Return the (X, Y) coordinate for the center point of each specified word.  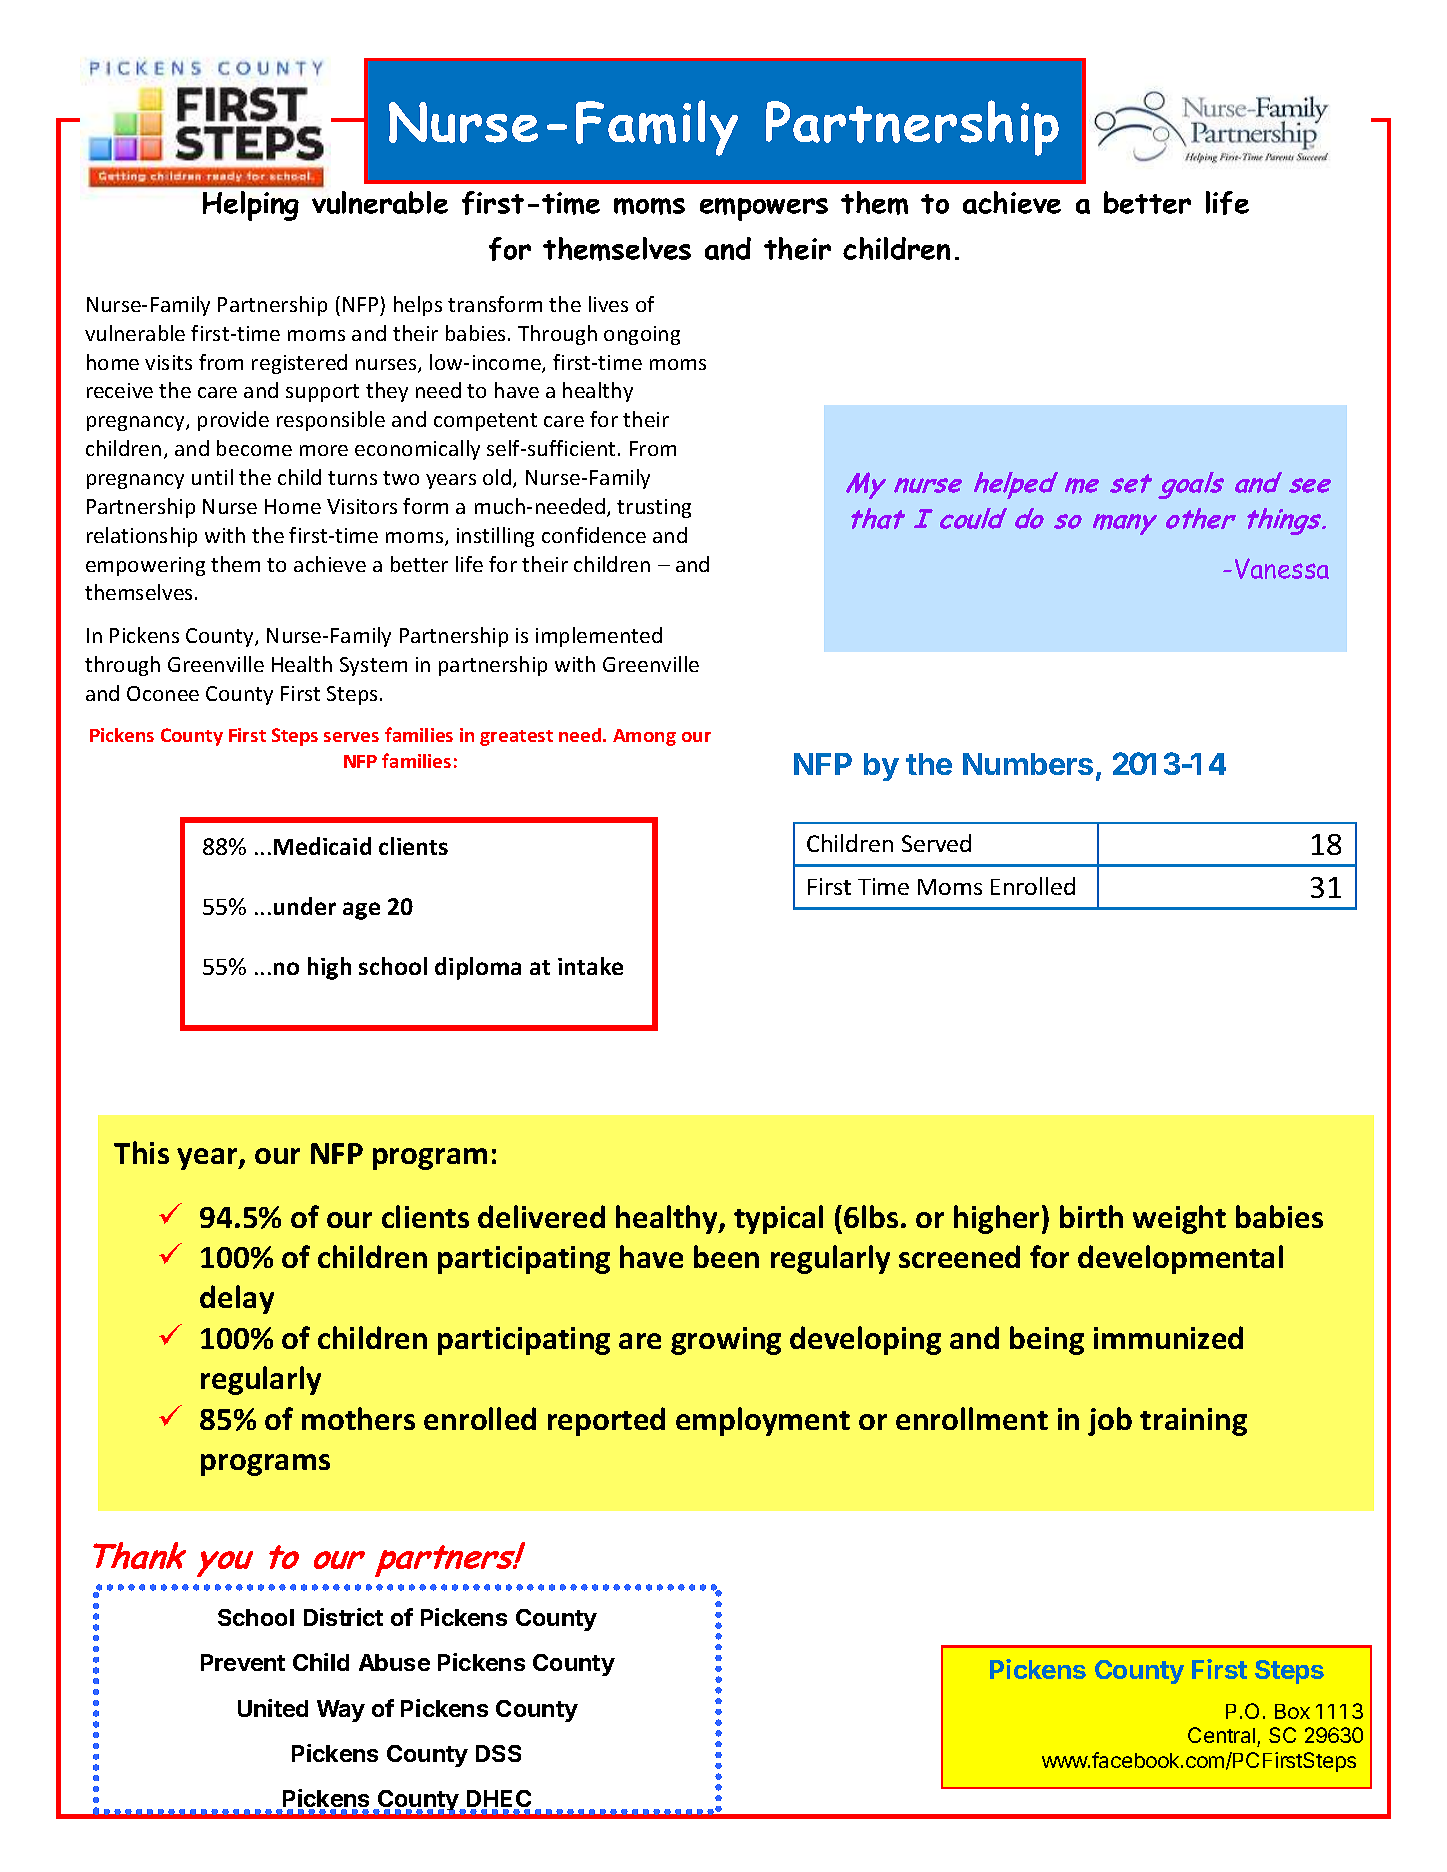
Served (936, 843)
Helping (251, 206)
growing (726, 1341)
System (373, 666)
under (305, 906)
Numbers (1028, 764)
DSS (498, 1753)
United (273, 1708)
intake (590, 966)
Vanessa (1282, 568)
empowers (764, 209)
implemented (599, 637)
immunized (1168, 1337)
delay (237, 1299)
